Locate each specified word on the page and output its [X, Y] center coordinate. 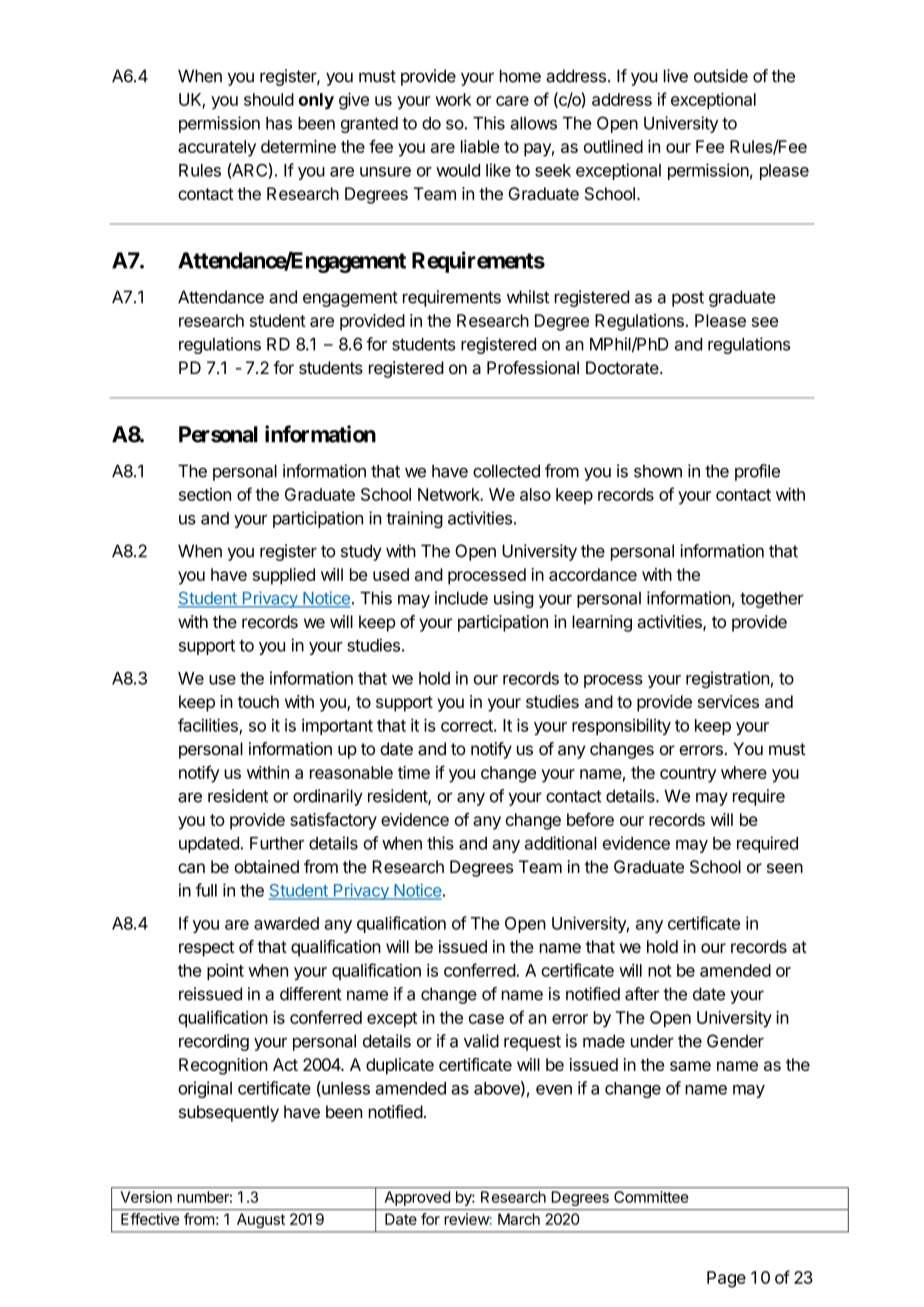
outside [721, 76]
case [486, 1019]
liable [480, 146]
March [519, 1219]
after [642, 994]
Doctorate [623, 367]
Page [726, 1279]
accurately [217, 148]
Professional [533, 368]
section [205, 494]
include [461, 598]
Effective [150, 1219]
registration [727, 679]
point [225, 972]
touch [258, 701]
